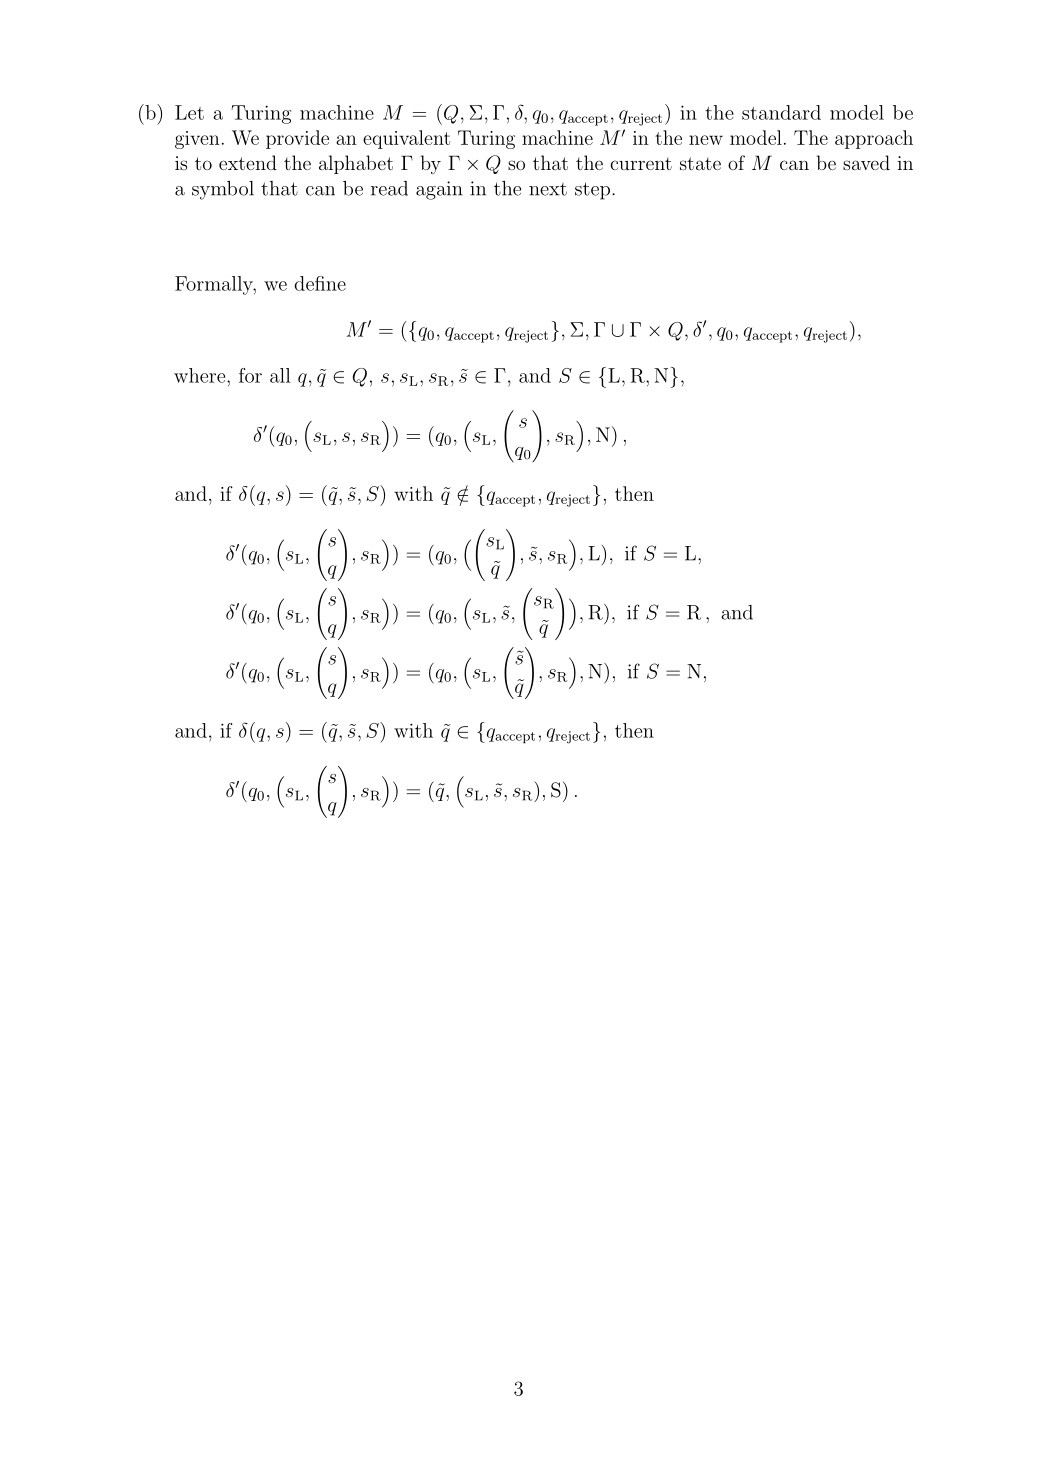 This page has height=1467, width=1037. Describe the element at coordinates (700, 163) in the page. I see `state` at that location.
